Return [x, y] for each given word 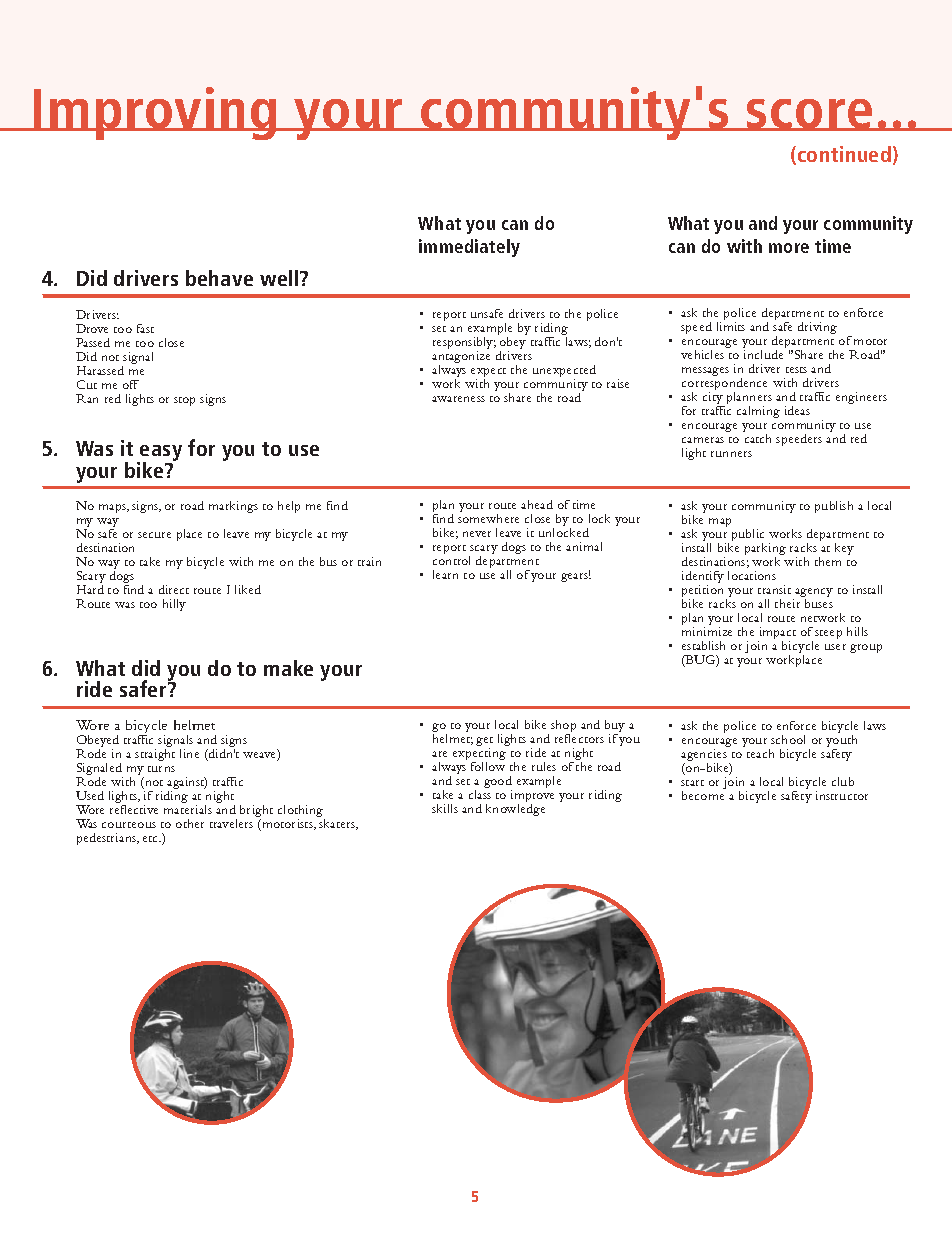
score [810, 115]
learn [445, 574]
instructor [842, 795]
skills [445, 808]
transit [774, 589]
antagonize [461, 358]
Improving [155, 113]
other [190, 823]
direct [174, 589]
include [763, 354]
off [131, 384]
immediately [469, 248]
